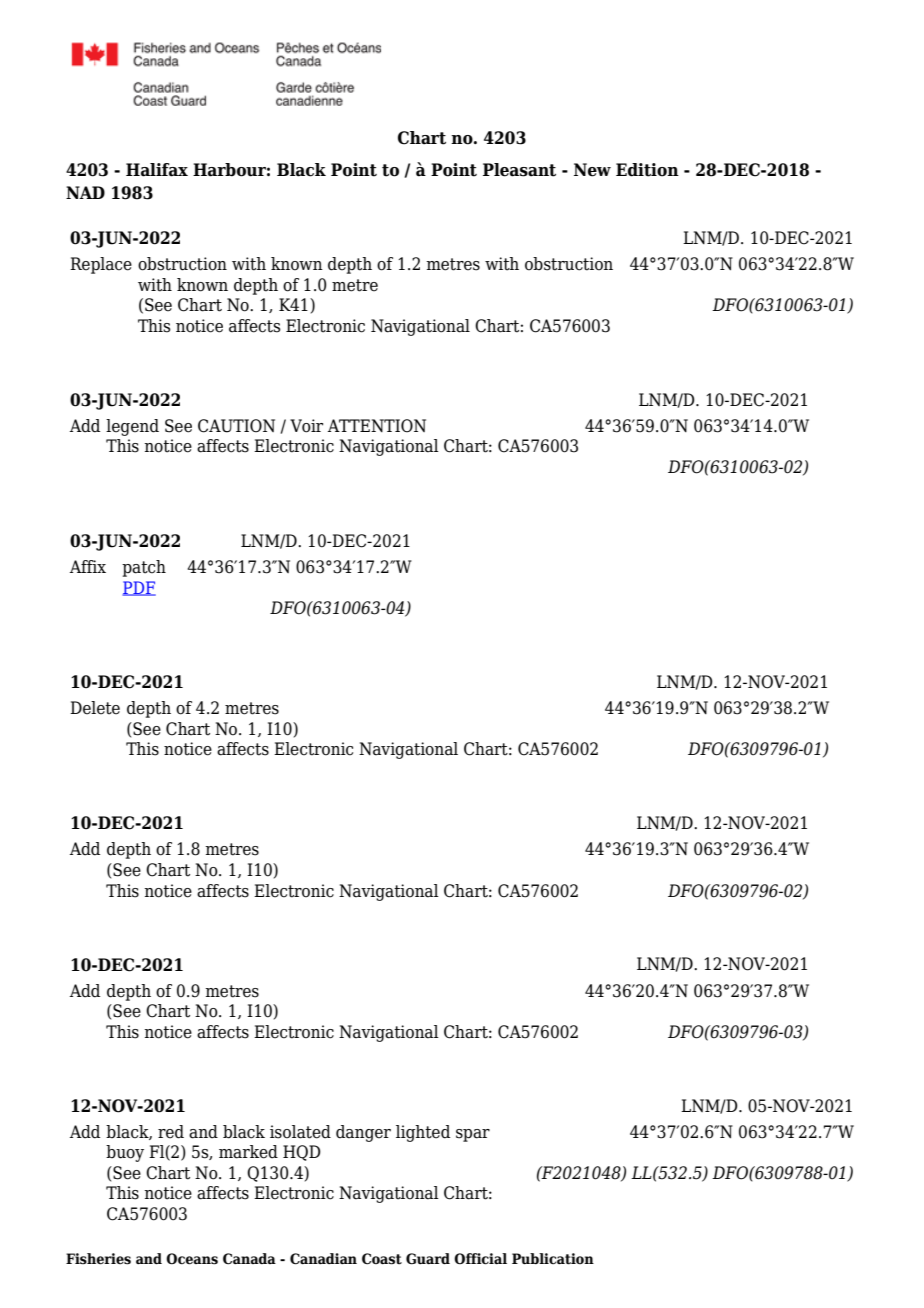 Image resolution: width=924 pixels, height=1308 pixels. What do you see at coordinates (519, 170) in the page?
I see `Pleasant` at bounding box center [519, 170].
